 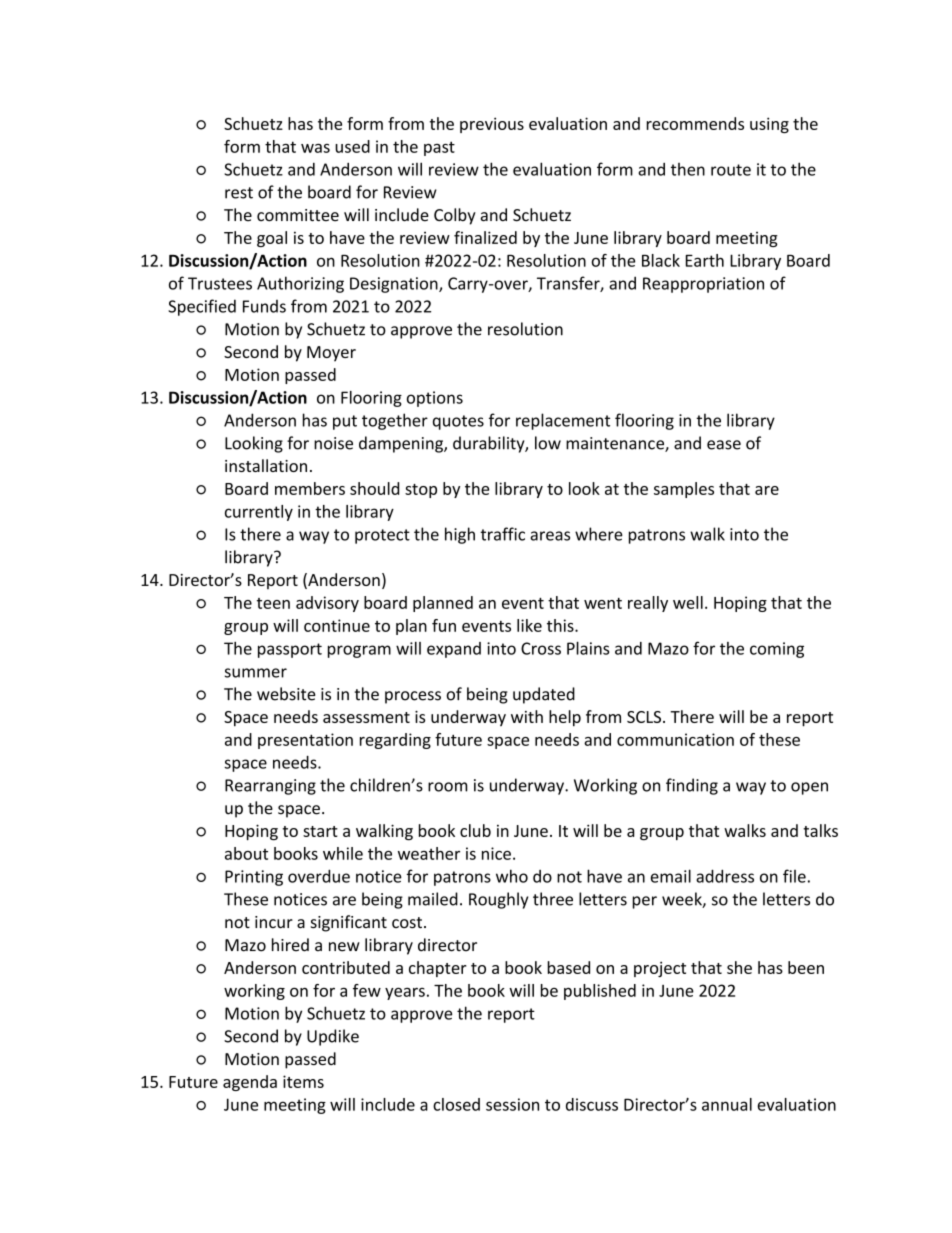 I want to click on was, so click(x=315, y=148).
